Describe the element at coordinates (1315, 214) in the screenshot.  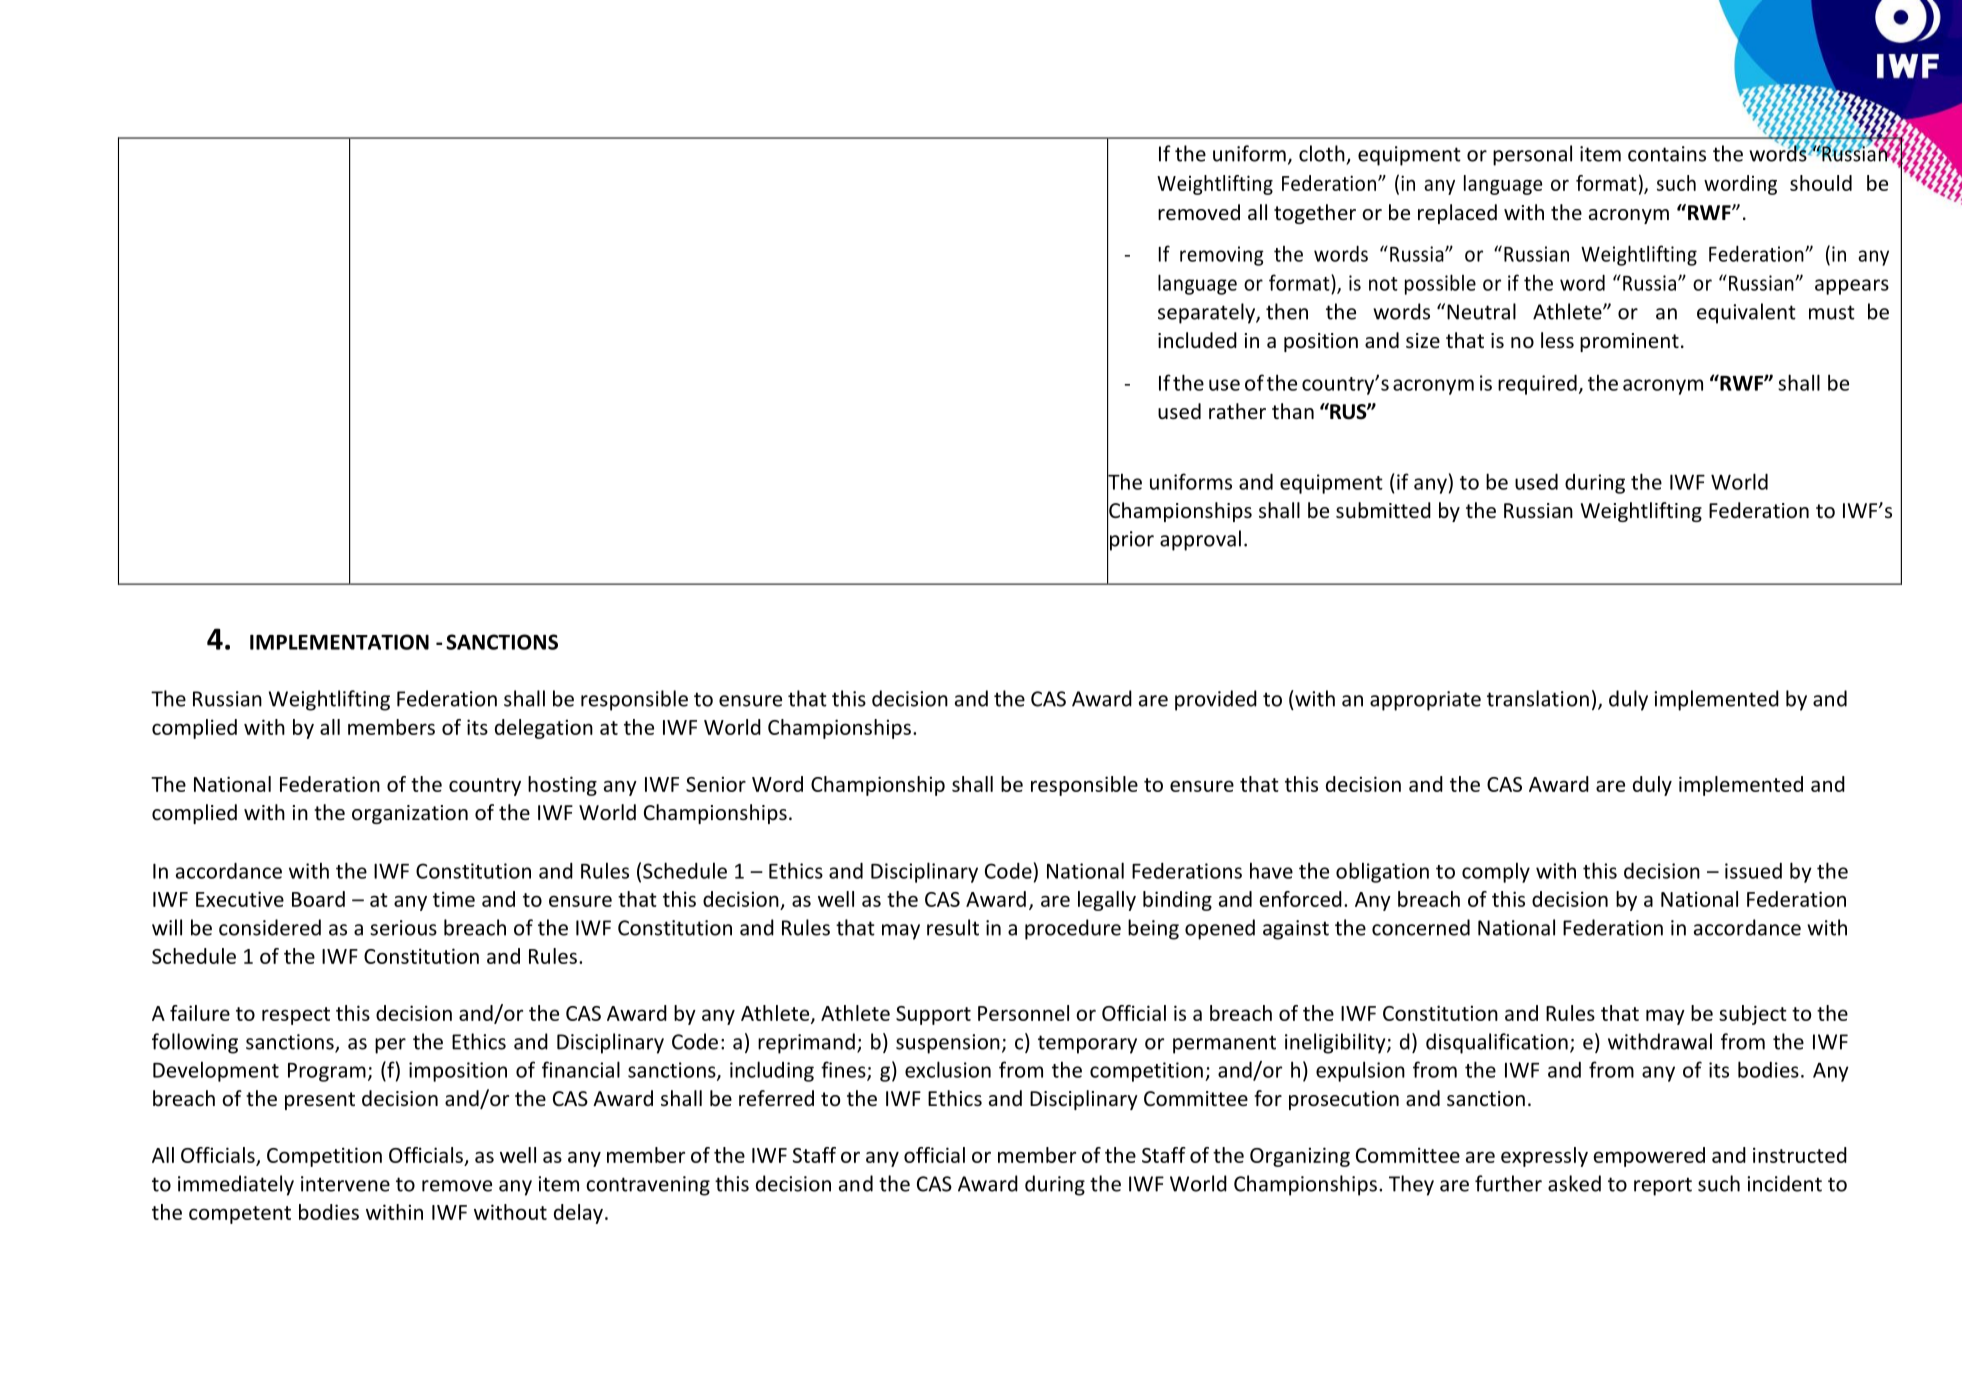
I see `together` at that location.
